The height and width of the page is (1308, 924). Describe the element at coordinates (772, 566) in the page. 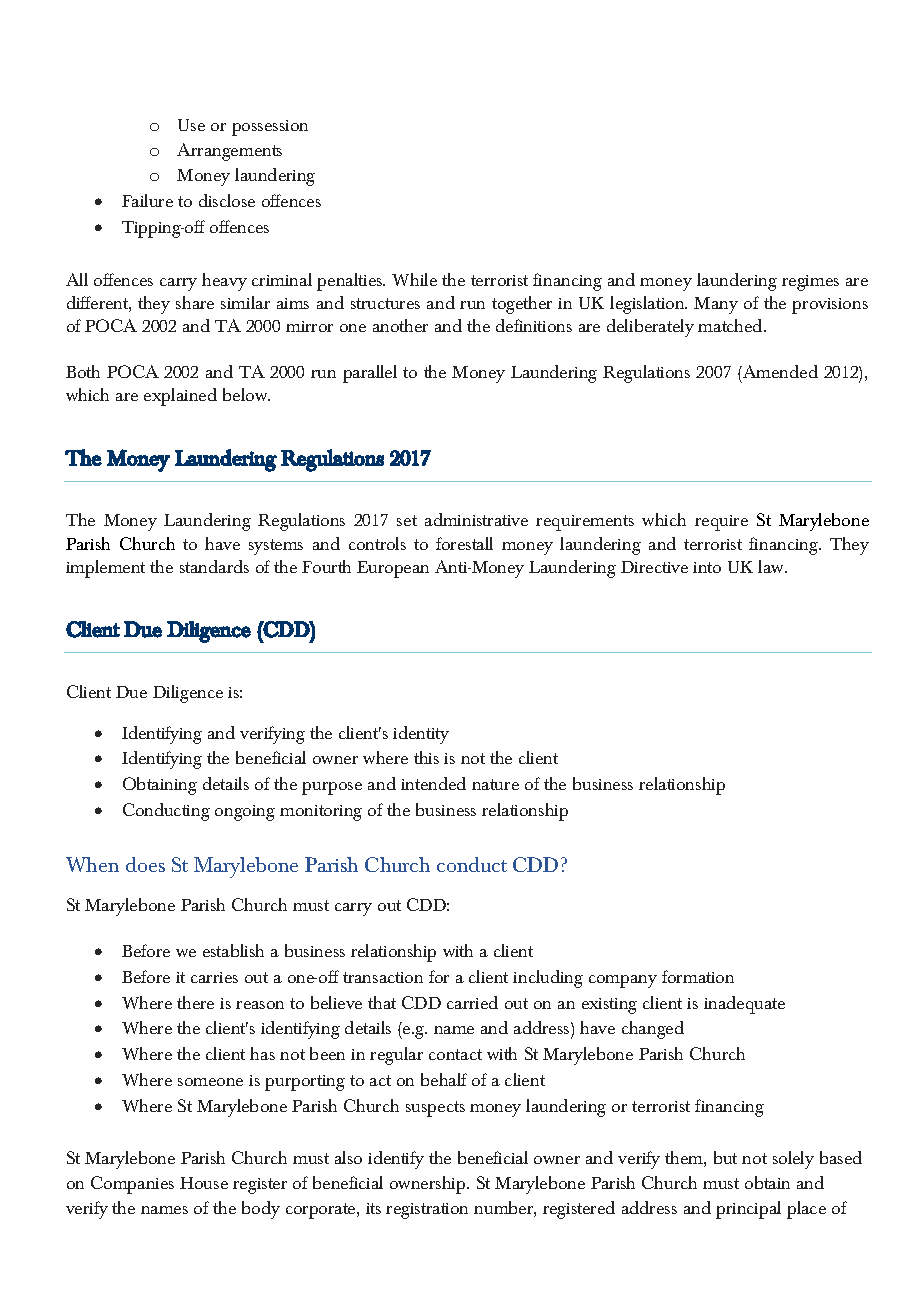

I see `law` at that location.
